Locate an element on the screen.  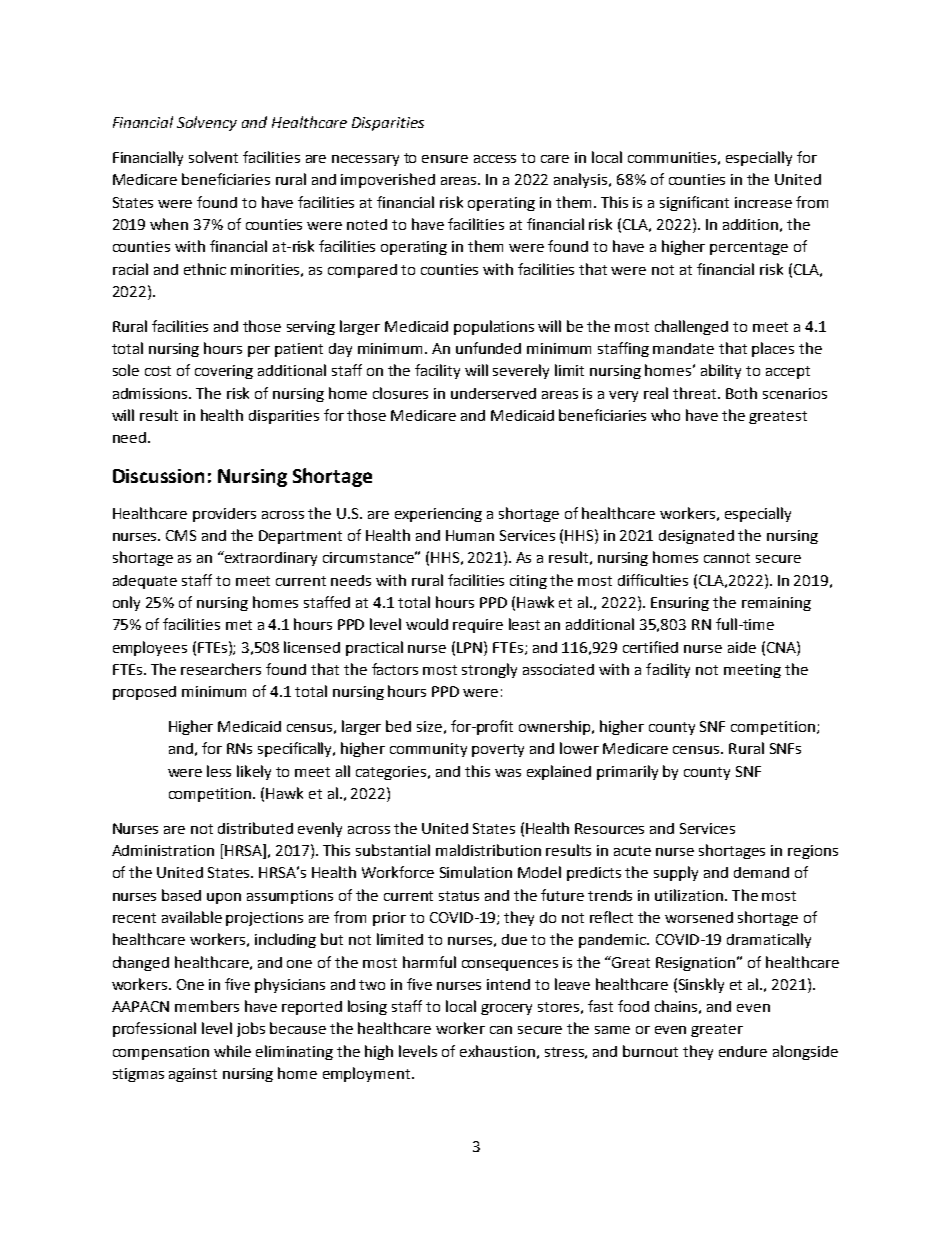
require is located at coordinates (478, 626).
